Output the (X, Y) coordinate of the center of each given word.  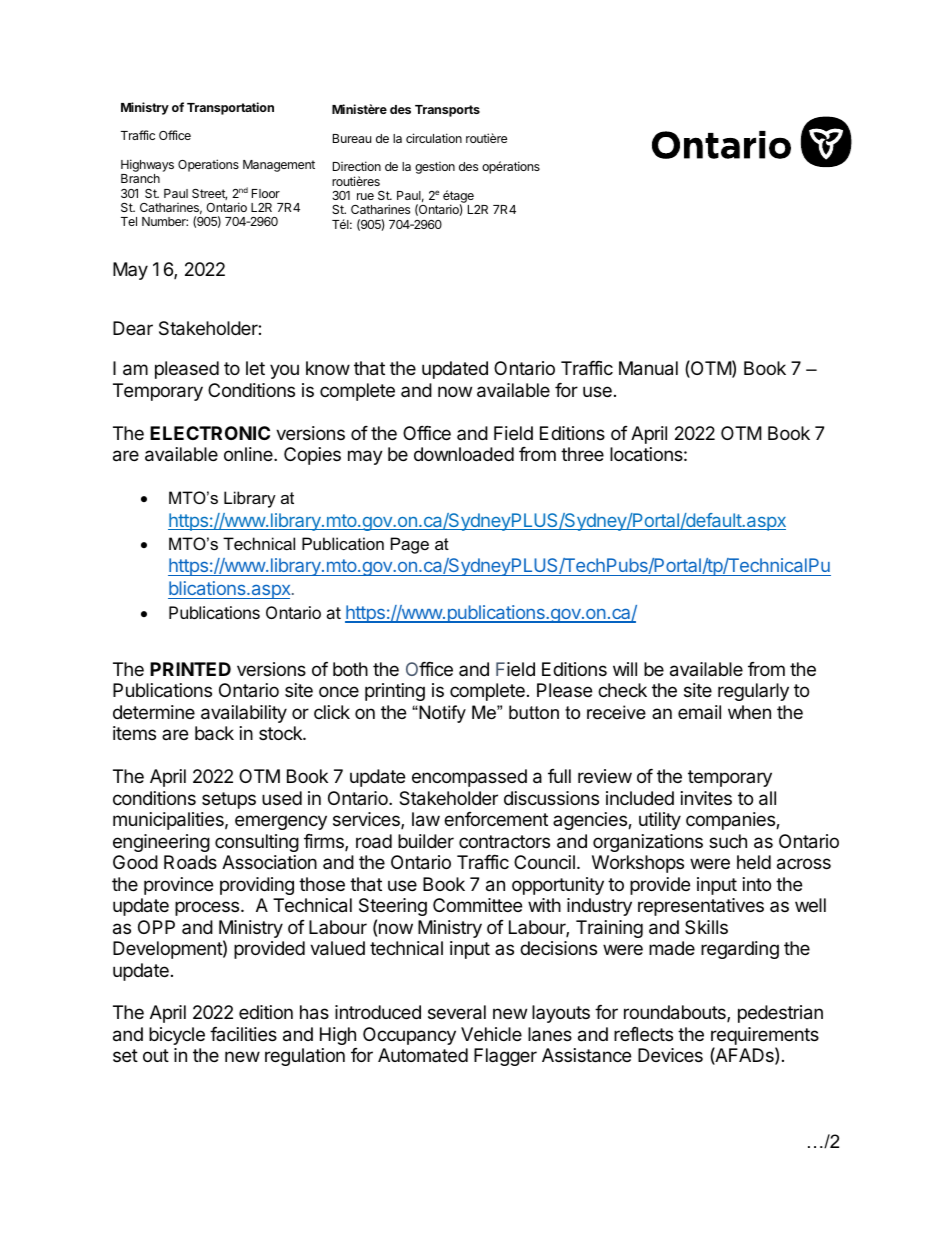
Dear (133, 328)
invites (706, 798)
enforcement (496, 819)
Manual (648, 368)
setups (229, 800)
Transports (447, 111)
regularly (753, 692)
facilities (243, 1034)
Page (410, 545)
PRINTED (190, 669)
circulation (434, 138)
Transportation (230, 108)
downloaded (464, 454)
